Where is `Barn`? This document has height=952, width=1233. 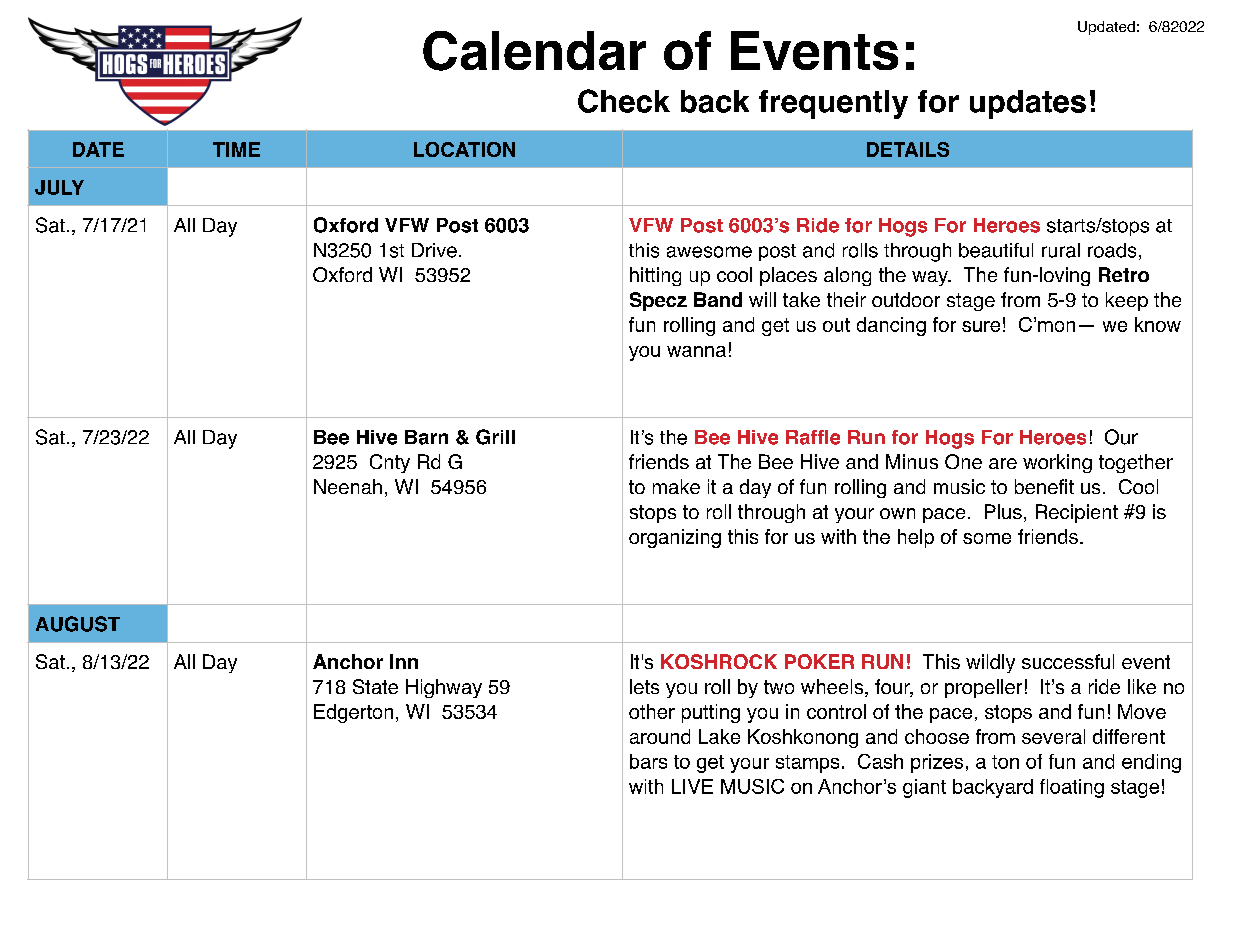
Barn is located at coordinates (426, 437).
